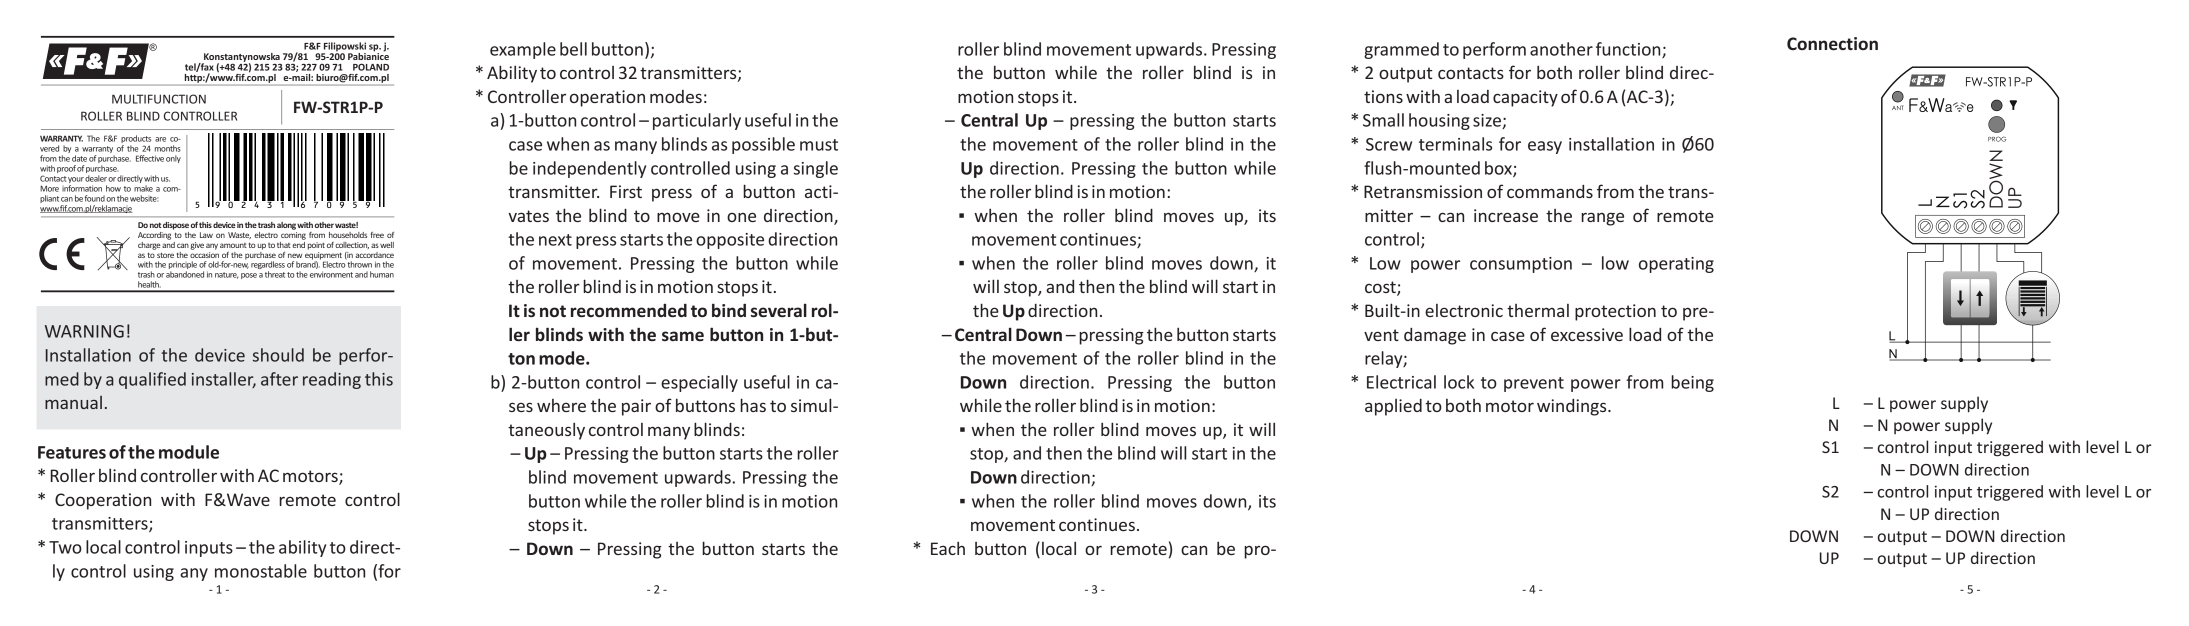  What do you see at coordinates (1692, 383) in the page?
I see `being` at bounding box center [1692, 383].
